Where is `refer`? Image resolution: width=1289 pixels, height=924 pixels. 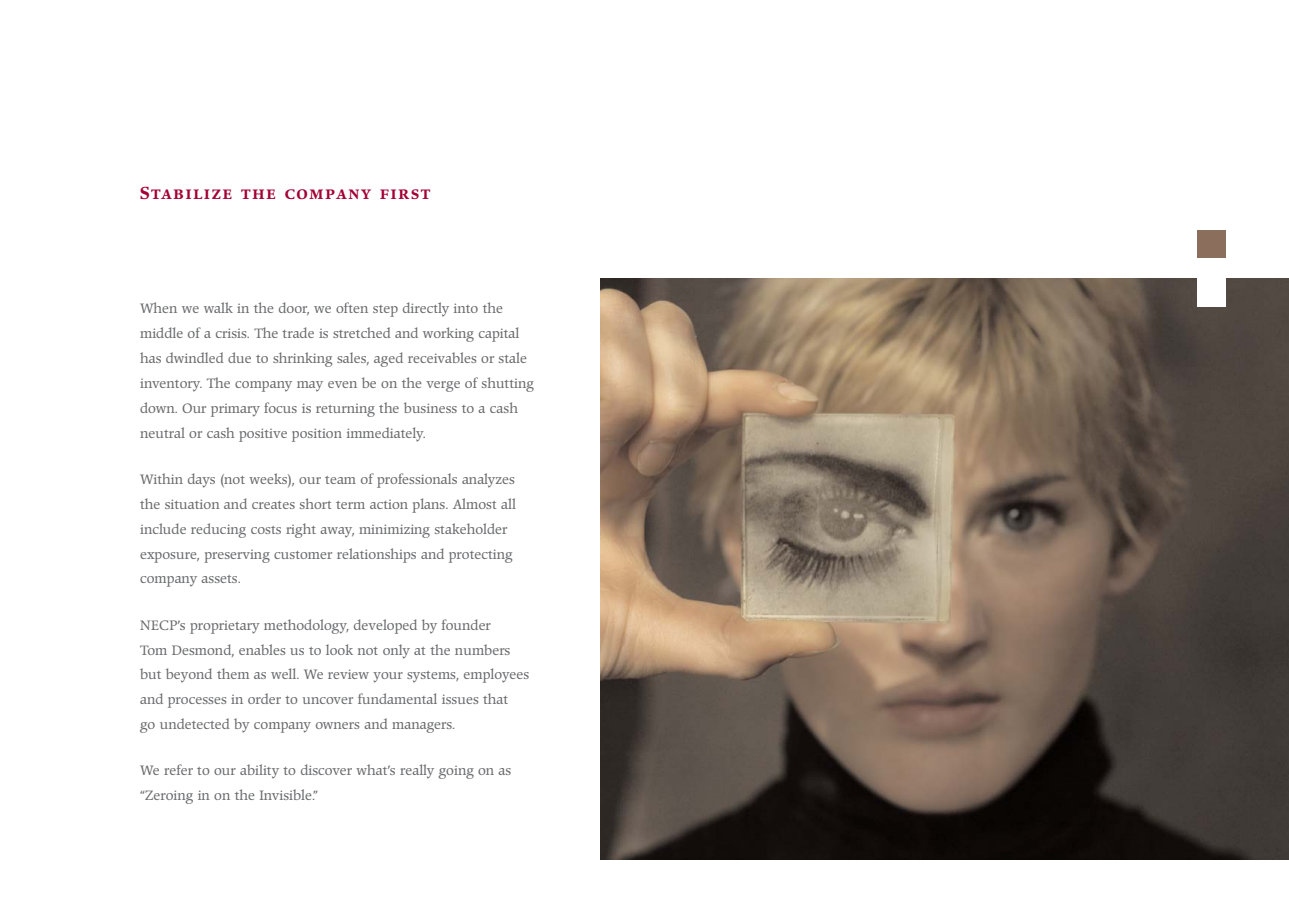 refer is located at coordinates (178, 769).
